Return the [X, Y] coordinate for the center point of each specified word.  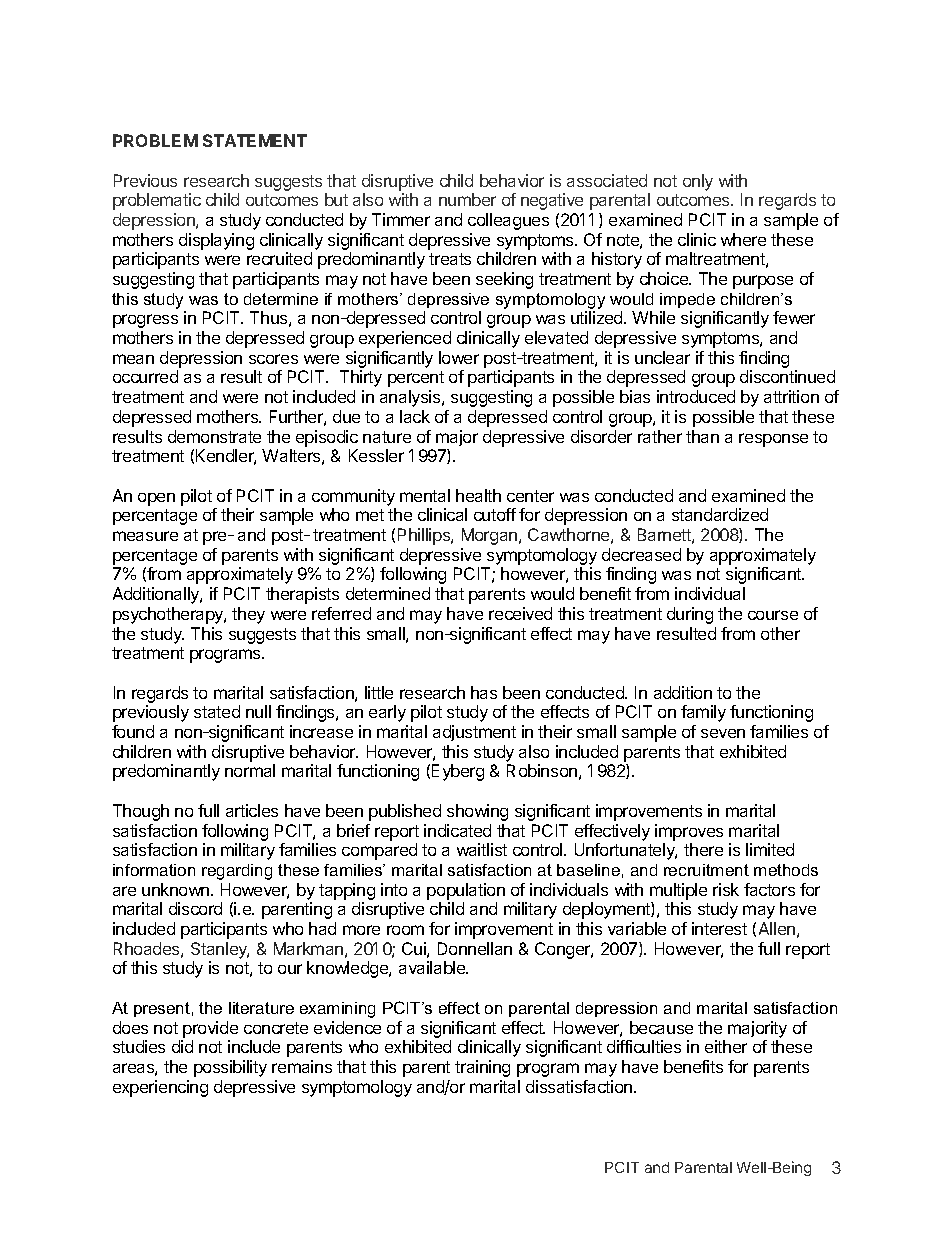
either [726, 1046]
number [467, 199]
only [698, 182]
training [482, 1068]
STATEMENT [255, 140]
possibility [230, 1068]
